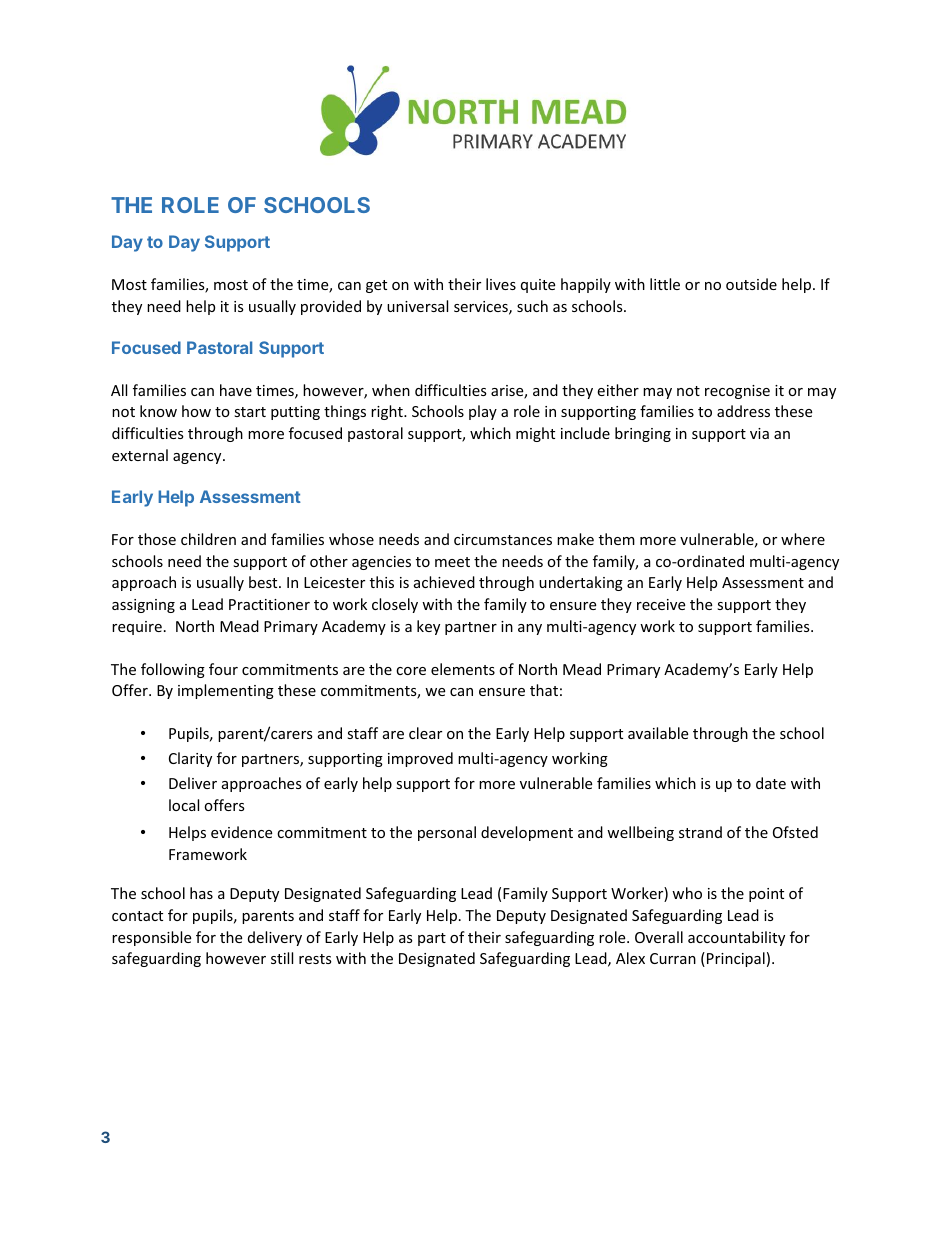 This document has width=952, height=1233. I want to click on accountability, so click(736, 938).
